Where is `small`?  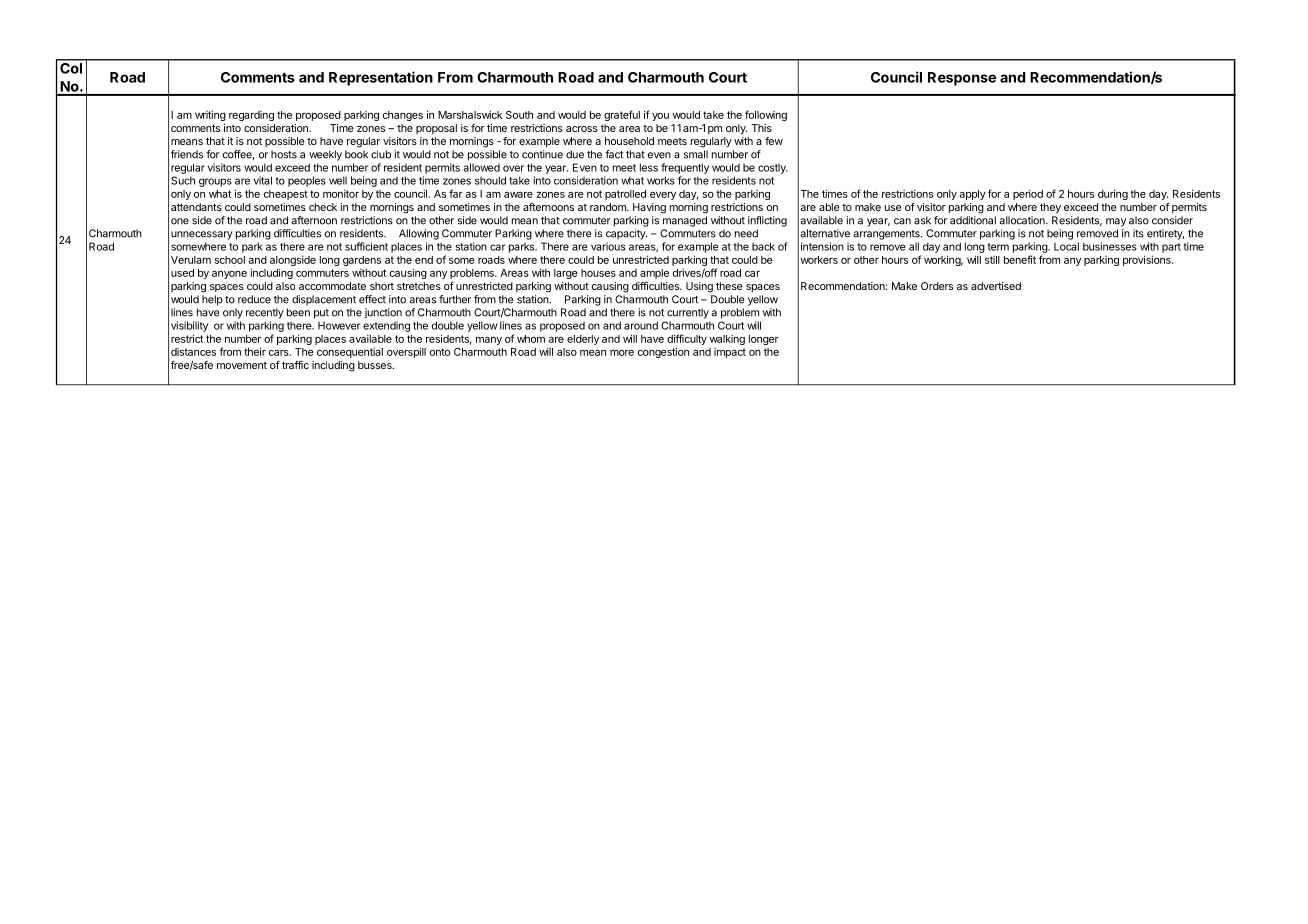
small is located at coordinates (696, 154).
